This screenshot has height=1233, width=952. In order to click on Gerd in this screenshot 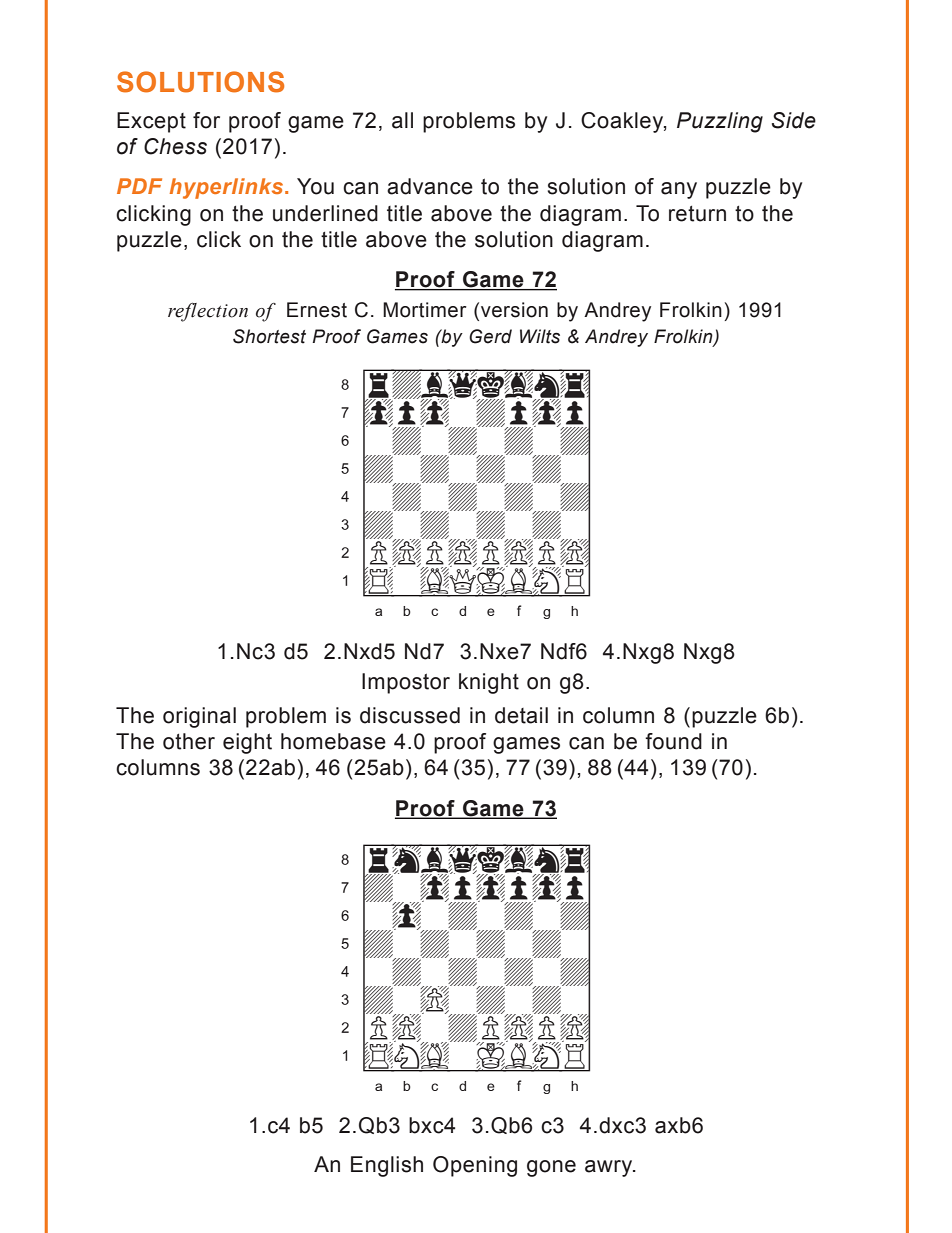, I will do `click(490, 336)`.
